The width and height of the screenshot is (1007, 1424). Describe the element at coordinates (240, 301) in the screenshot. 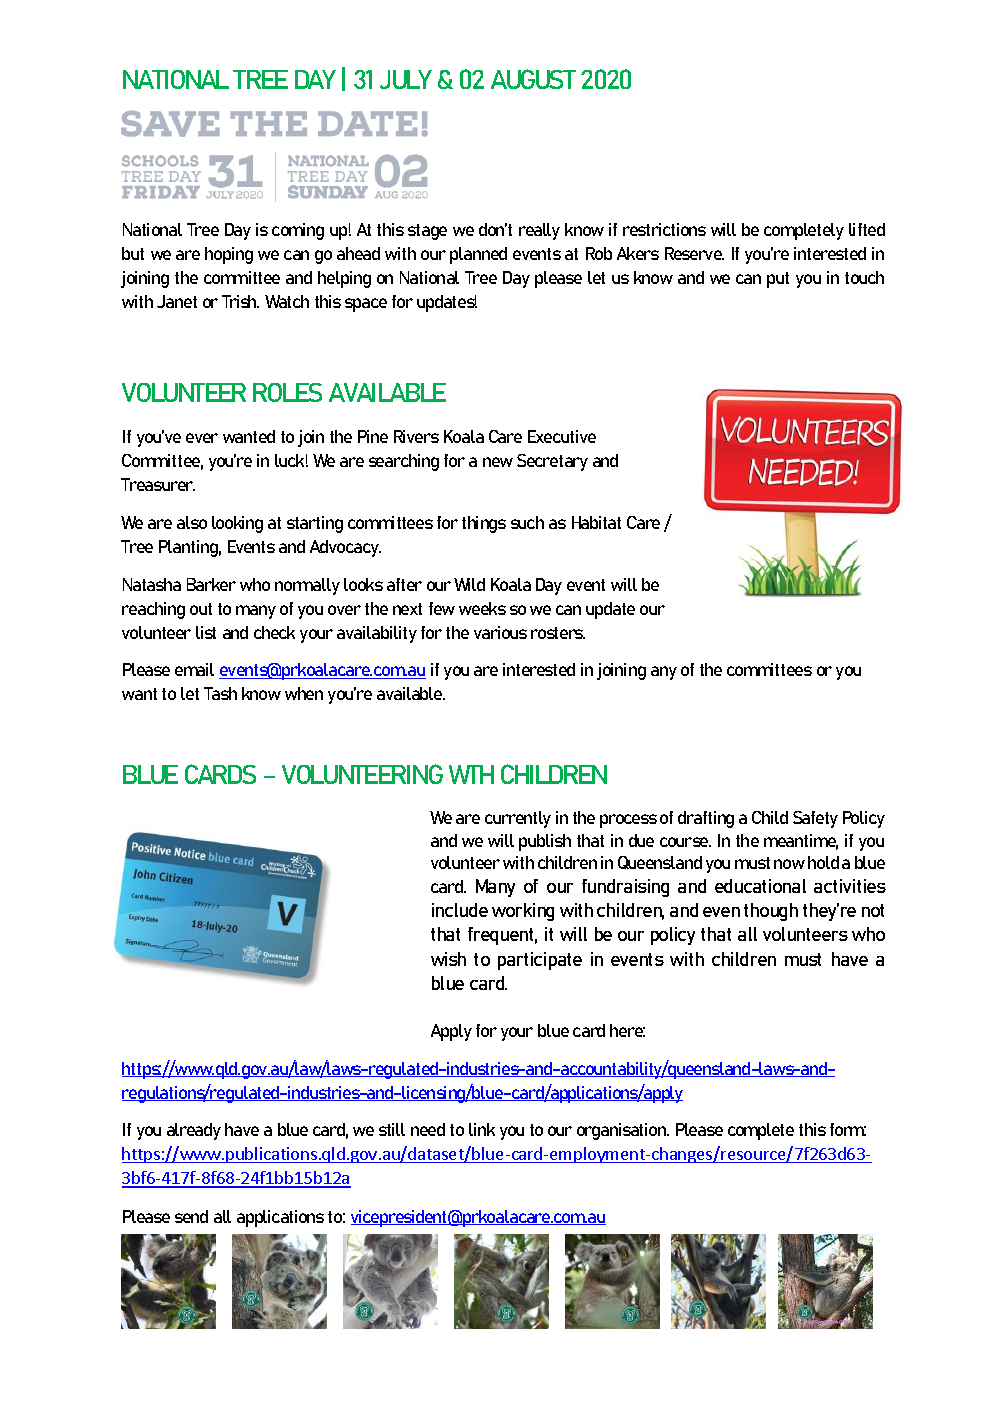

I see `Trish` at that location.
